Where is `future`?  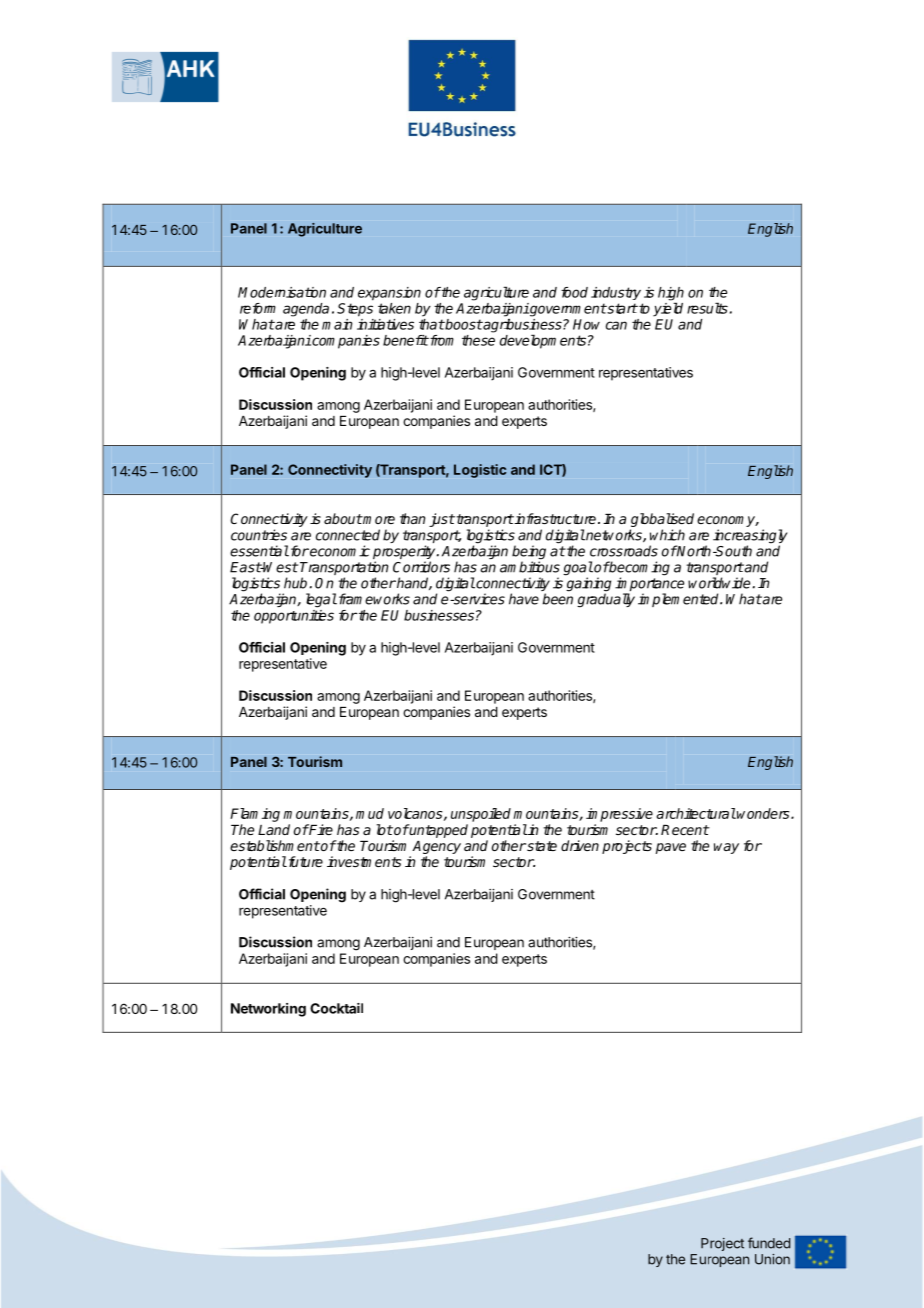
future is located at coordinates (304, 861).
